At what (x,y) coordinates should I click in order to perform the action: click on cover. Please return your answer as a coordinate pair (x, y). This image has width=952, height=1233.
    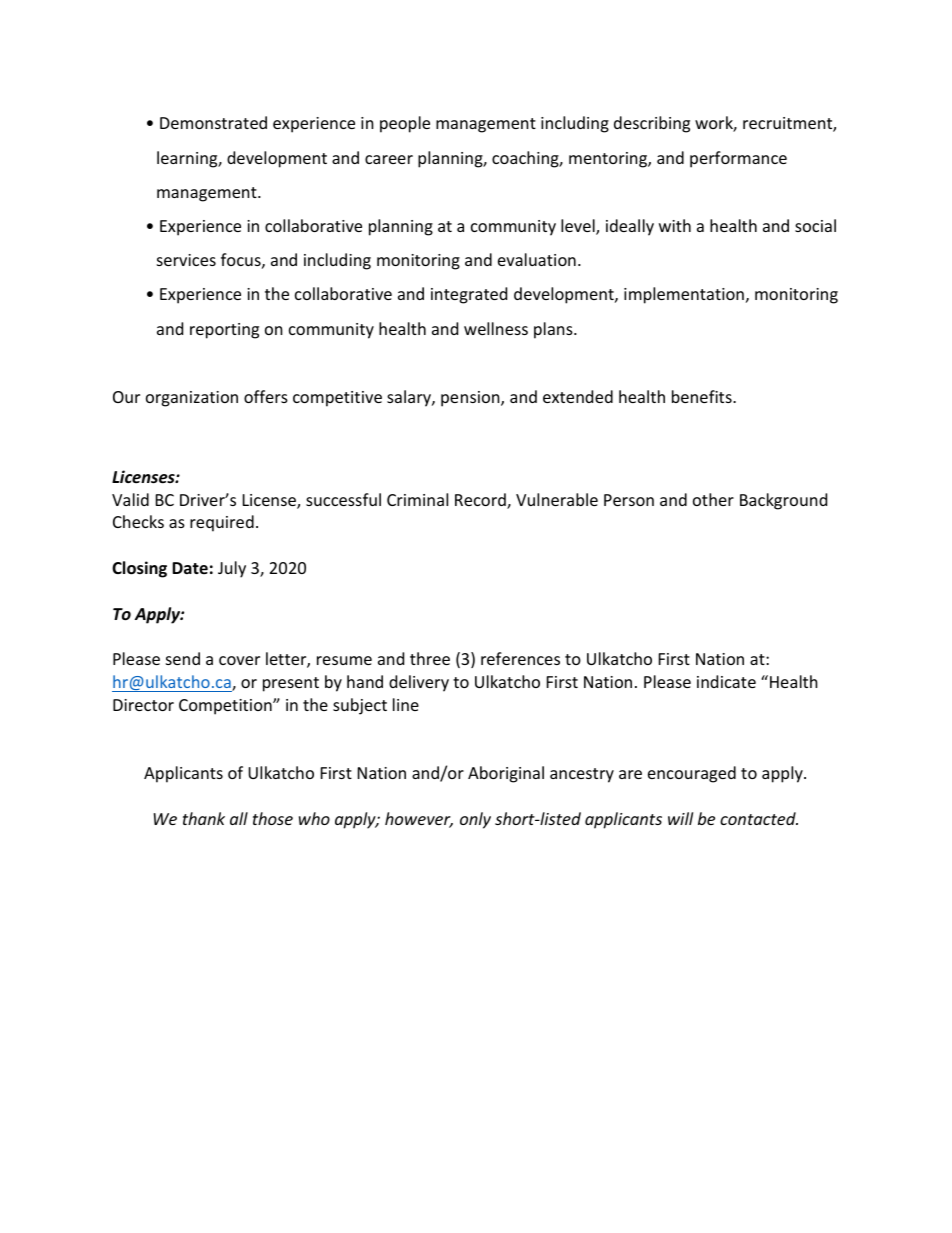
    Looking at the image, I should click on (239, 660).
